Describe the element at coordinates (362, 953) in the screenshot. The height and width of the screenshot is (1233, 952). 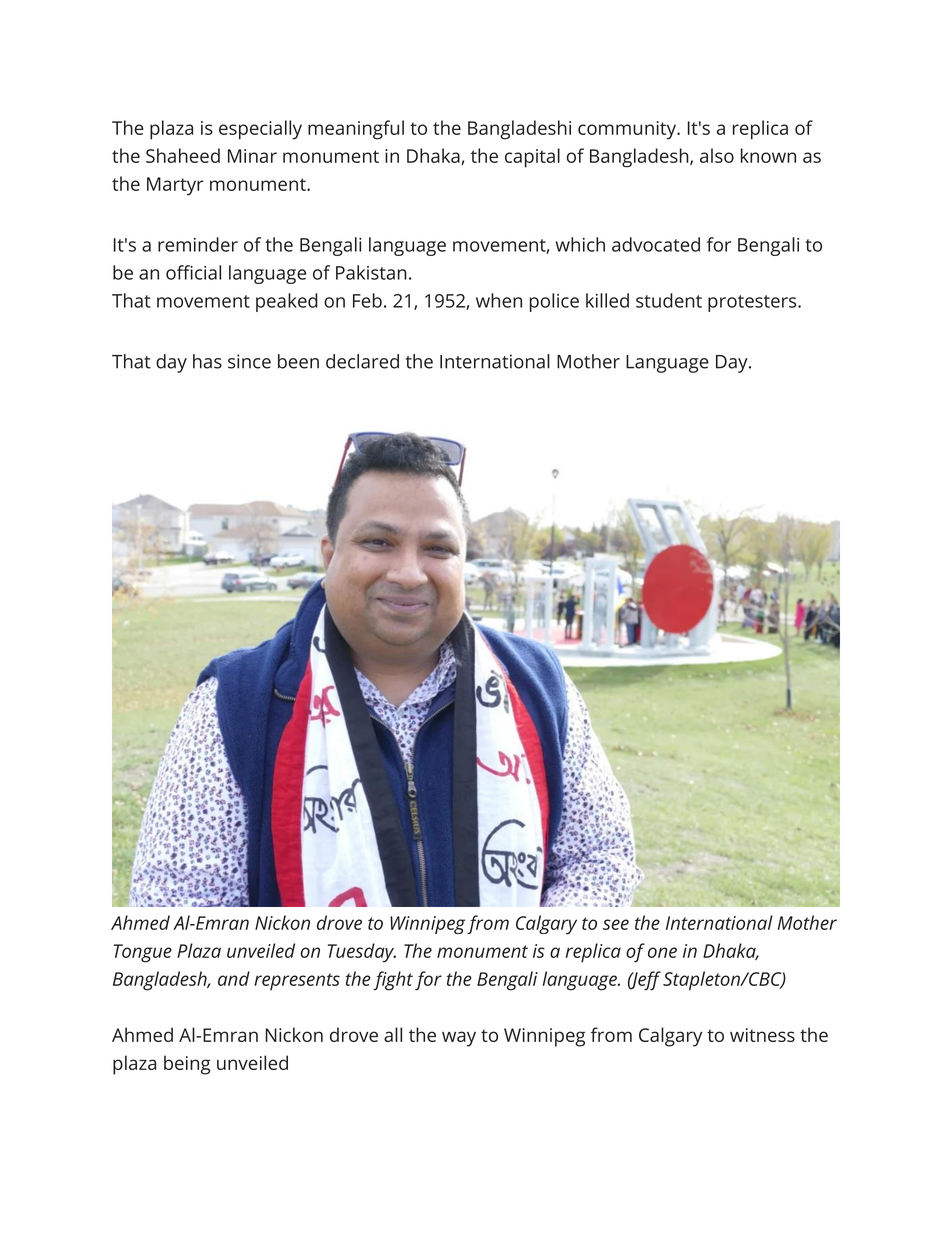
I see `Tuesday` at that location.
